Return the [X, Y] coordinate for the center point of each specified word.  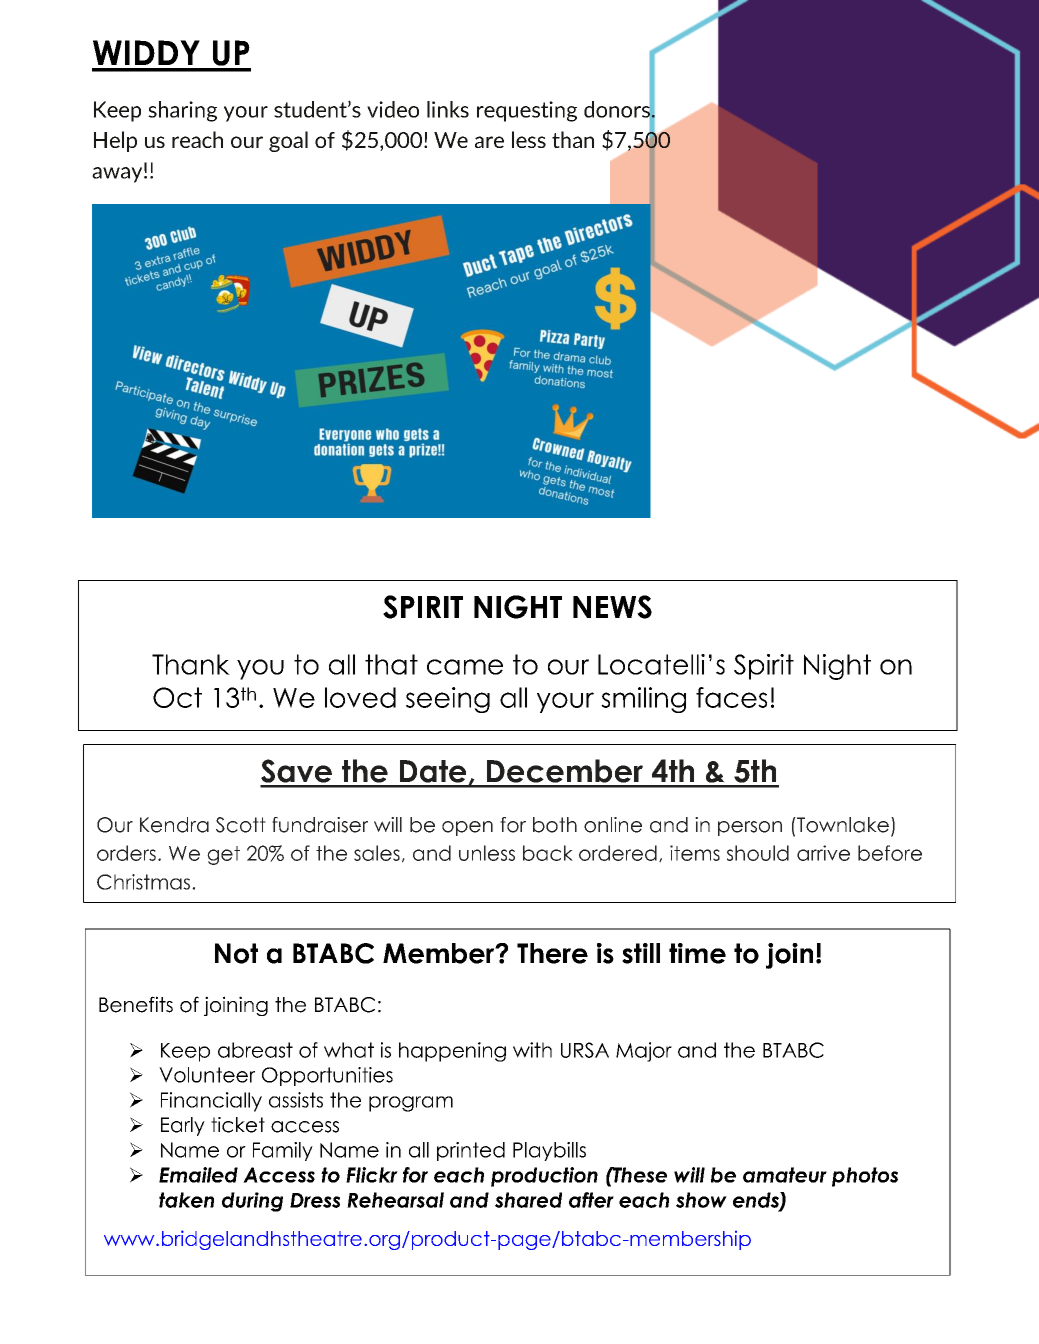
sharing [182, 111]
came [465, 667]
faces [731, 697]
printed [471, 1151]
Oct [177, 697]
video [393, 109]
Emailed [198, 1175]
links [448, 109]
